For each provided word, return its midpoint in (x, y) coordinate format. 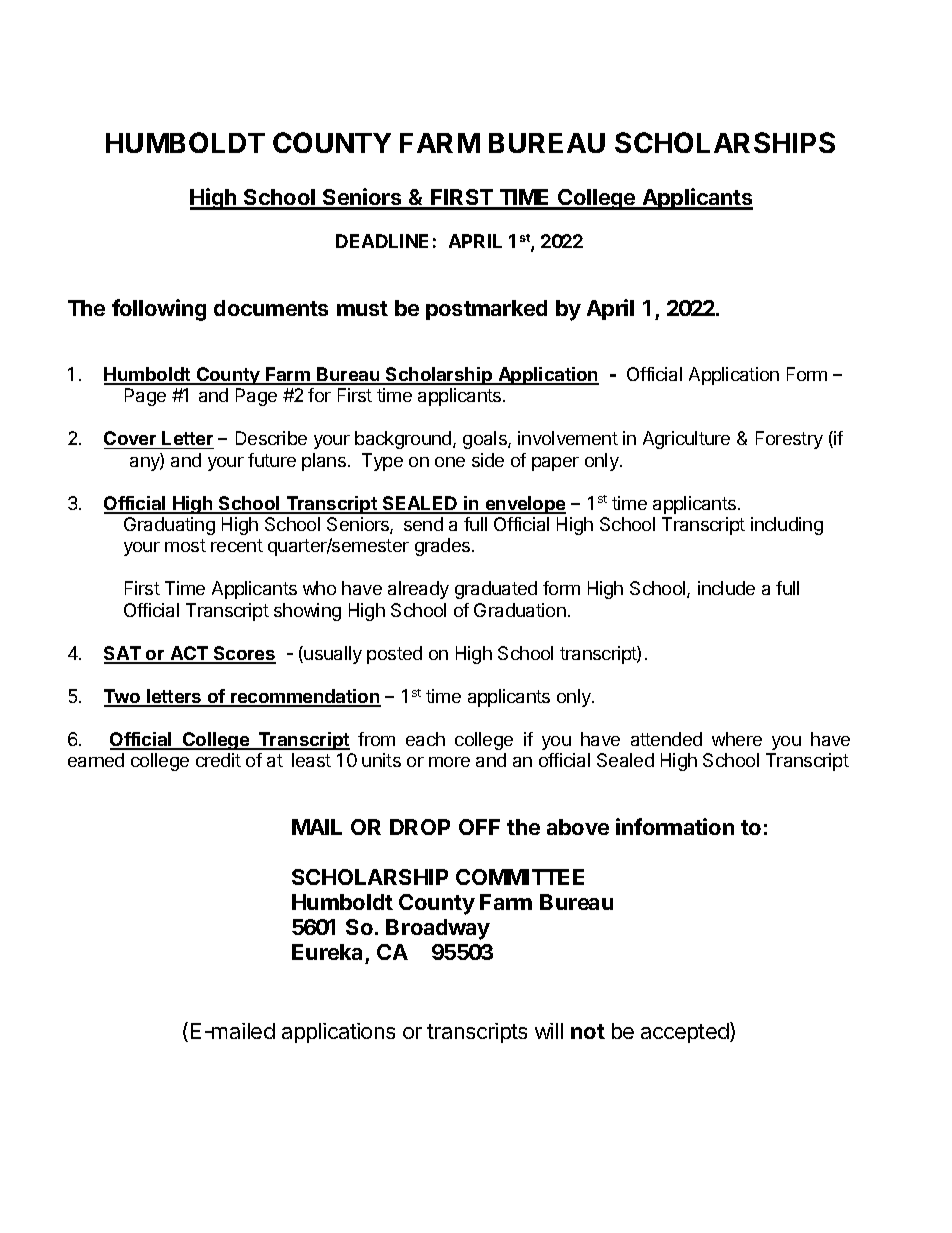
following (159, 310)
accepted (686, 1032)
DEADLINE (382, 241)
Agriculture (686, 440)
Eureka (327, 952)
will (549, 1031)
